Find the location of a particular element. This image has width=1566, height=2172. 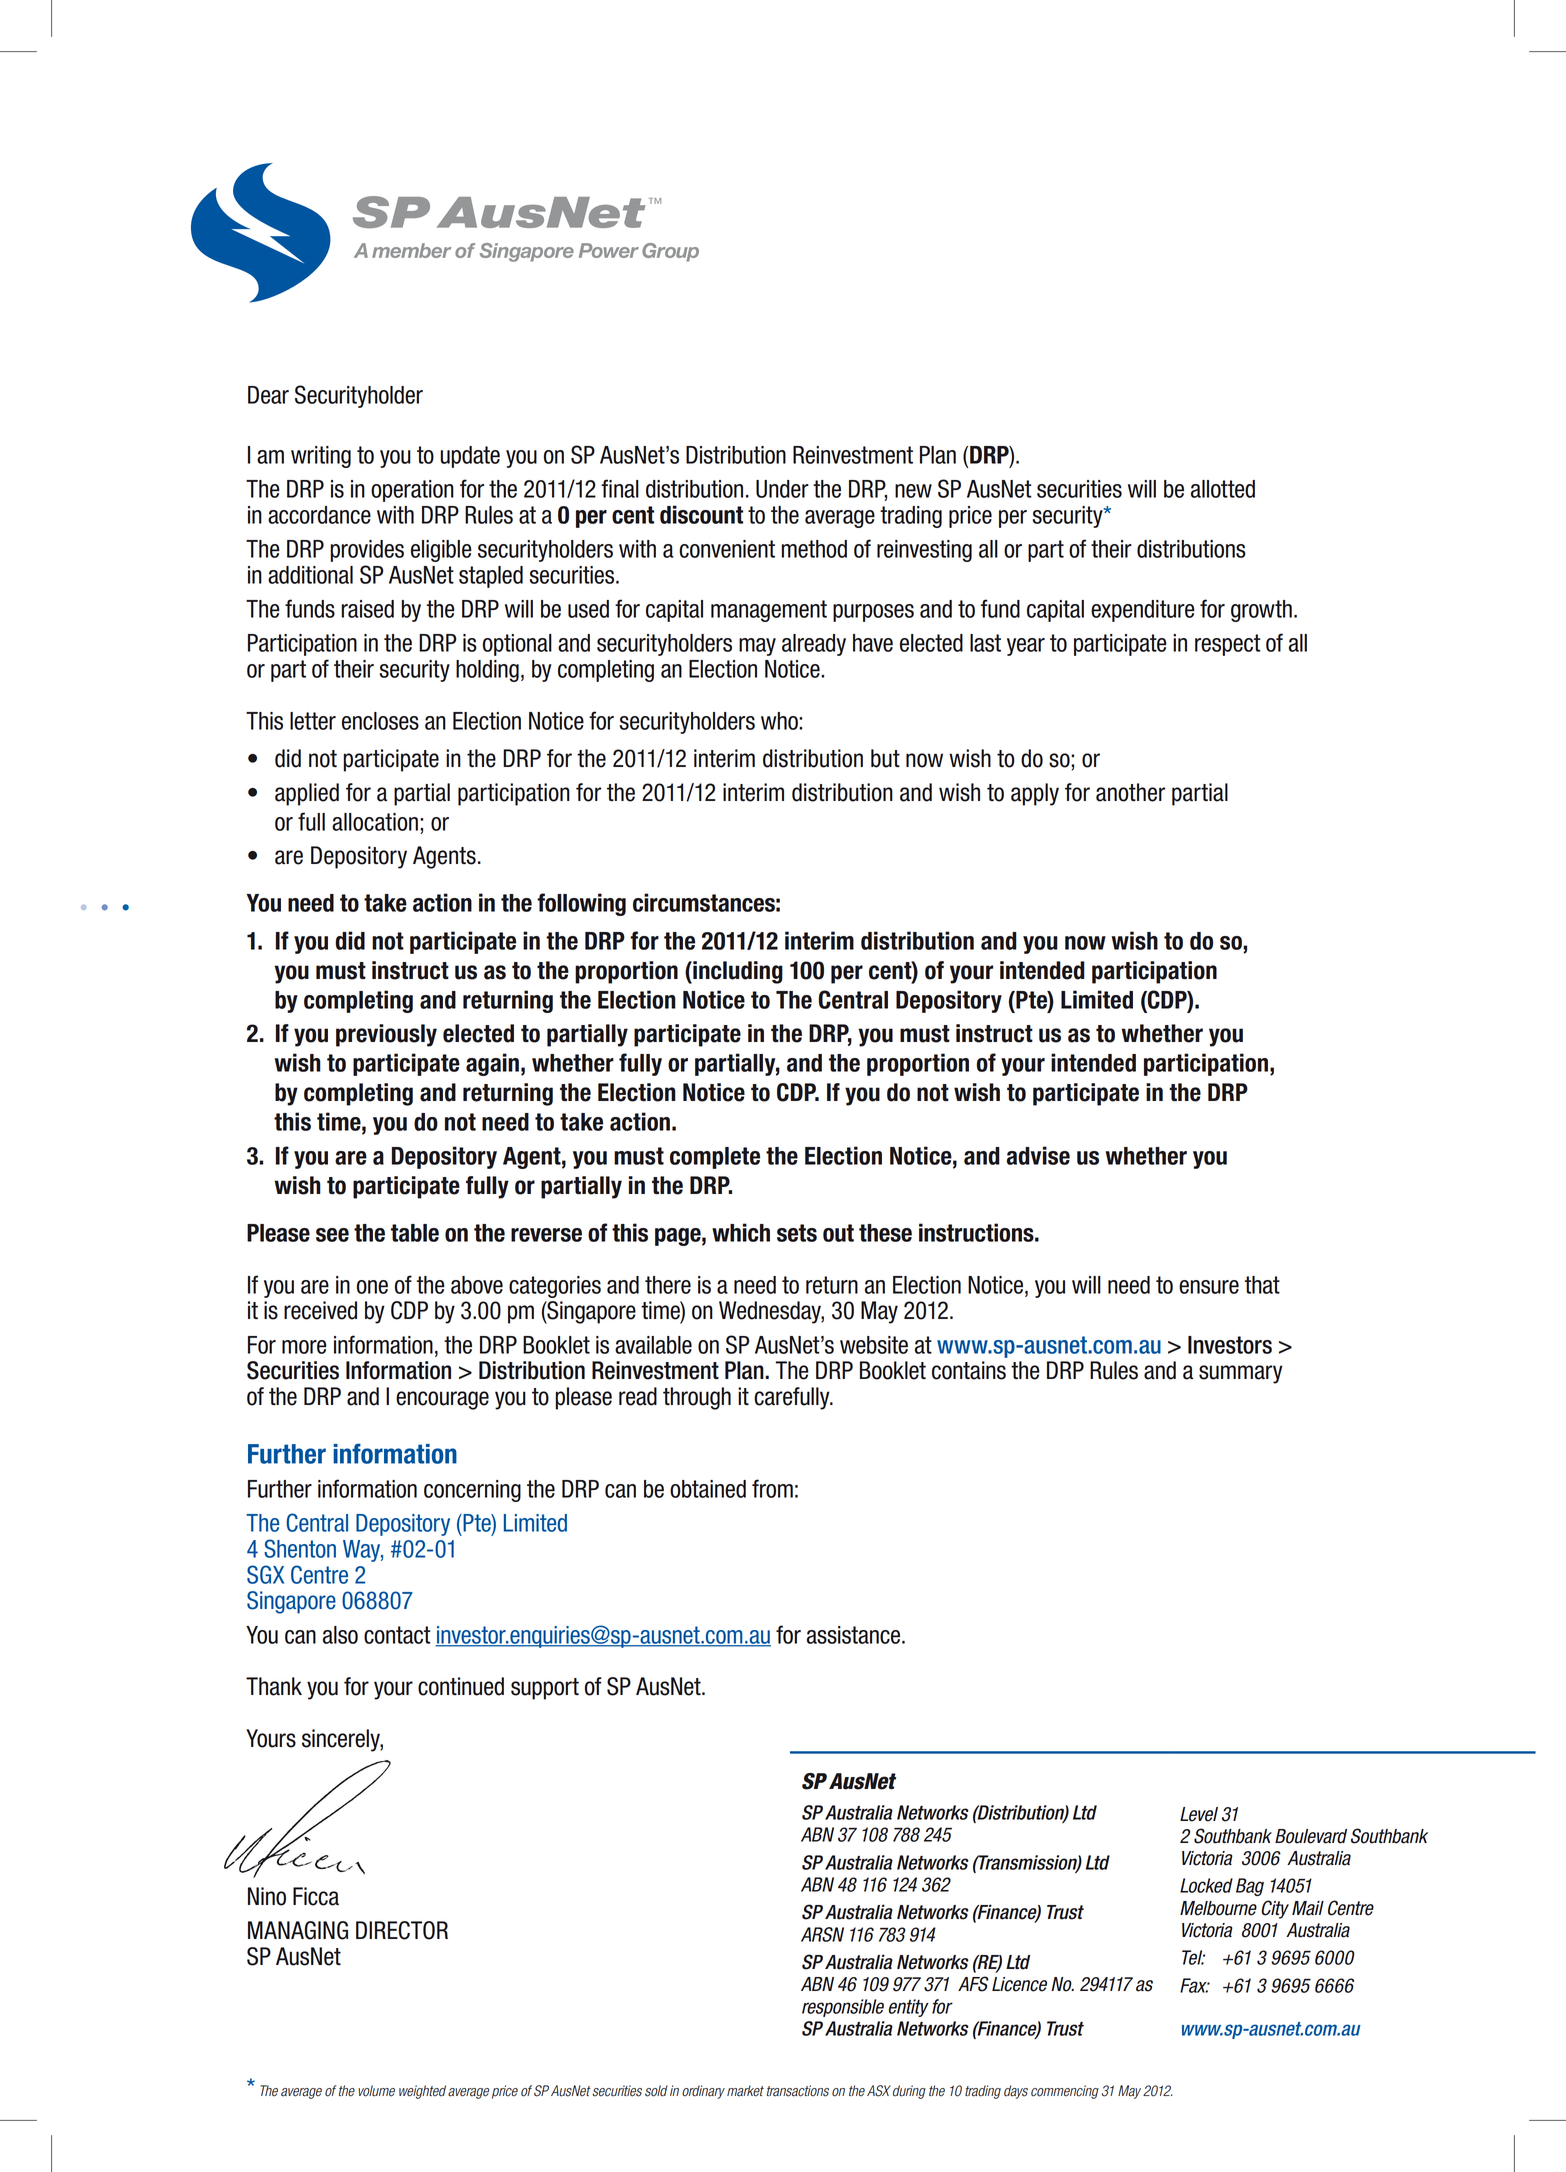

assistance is located at coordinates (855, 1635).
